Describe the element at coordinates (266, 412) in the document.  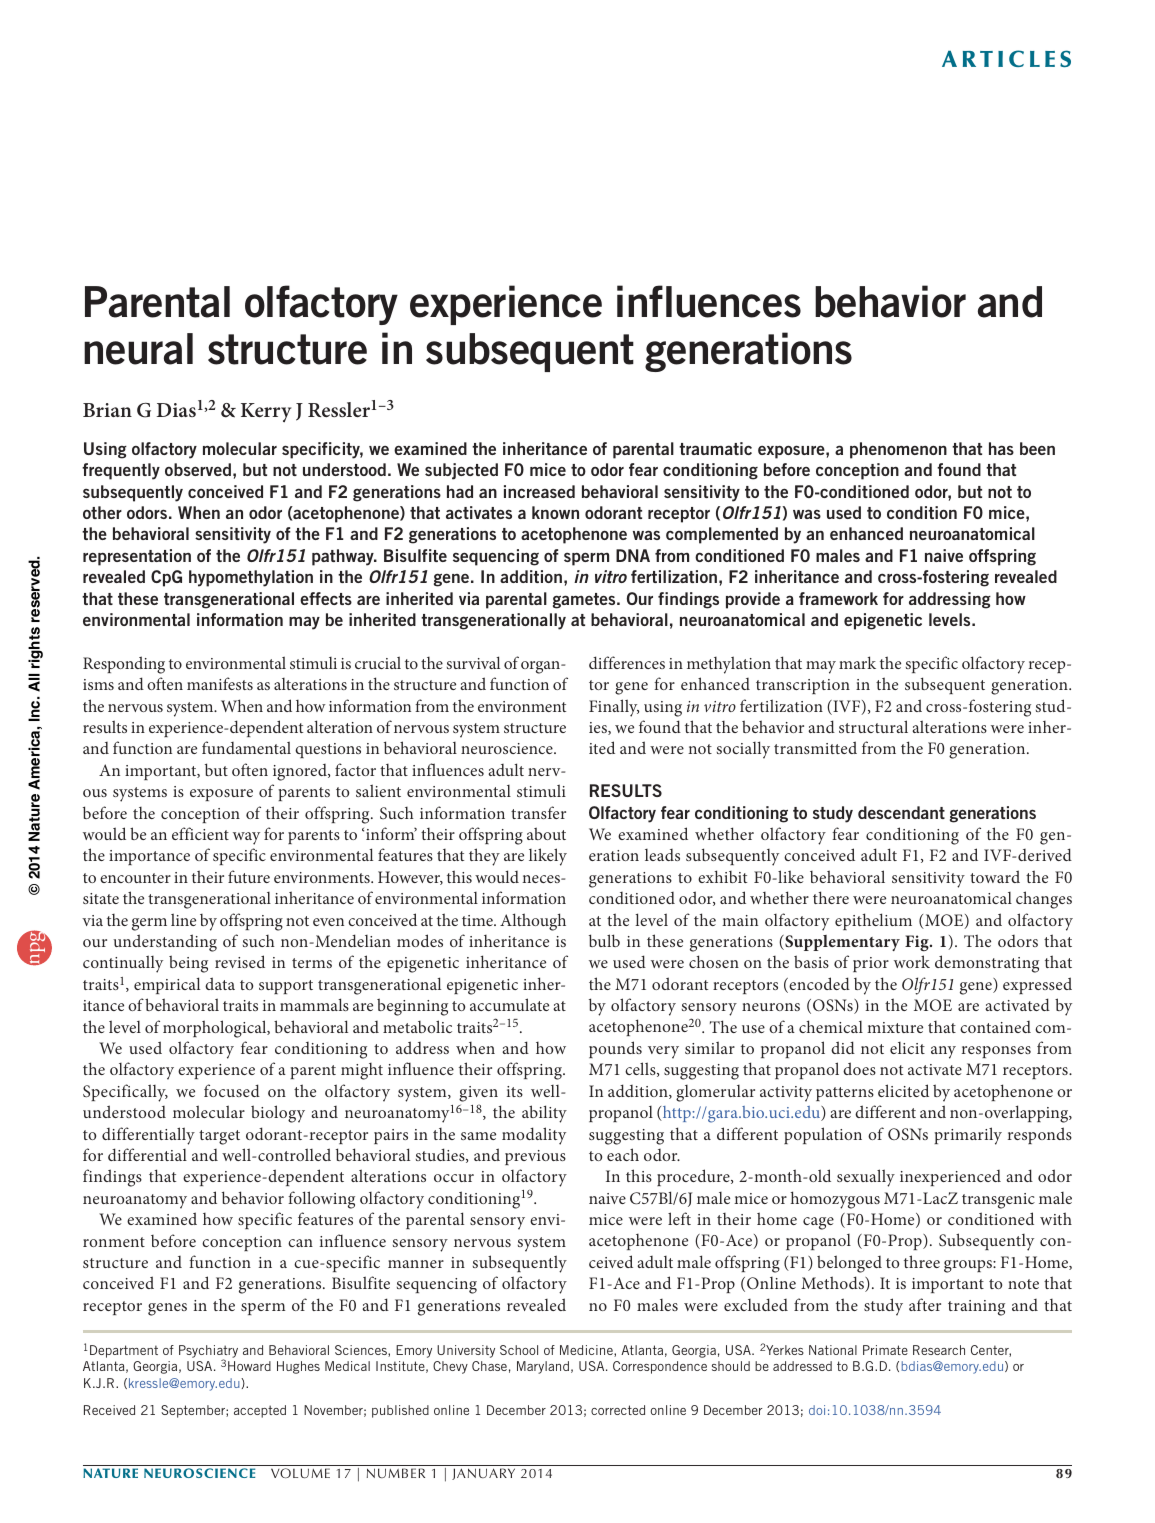
I see `Kerry` at that location.
